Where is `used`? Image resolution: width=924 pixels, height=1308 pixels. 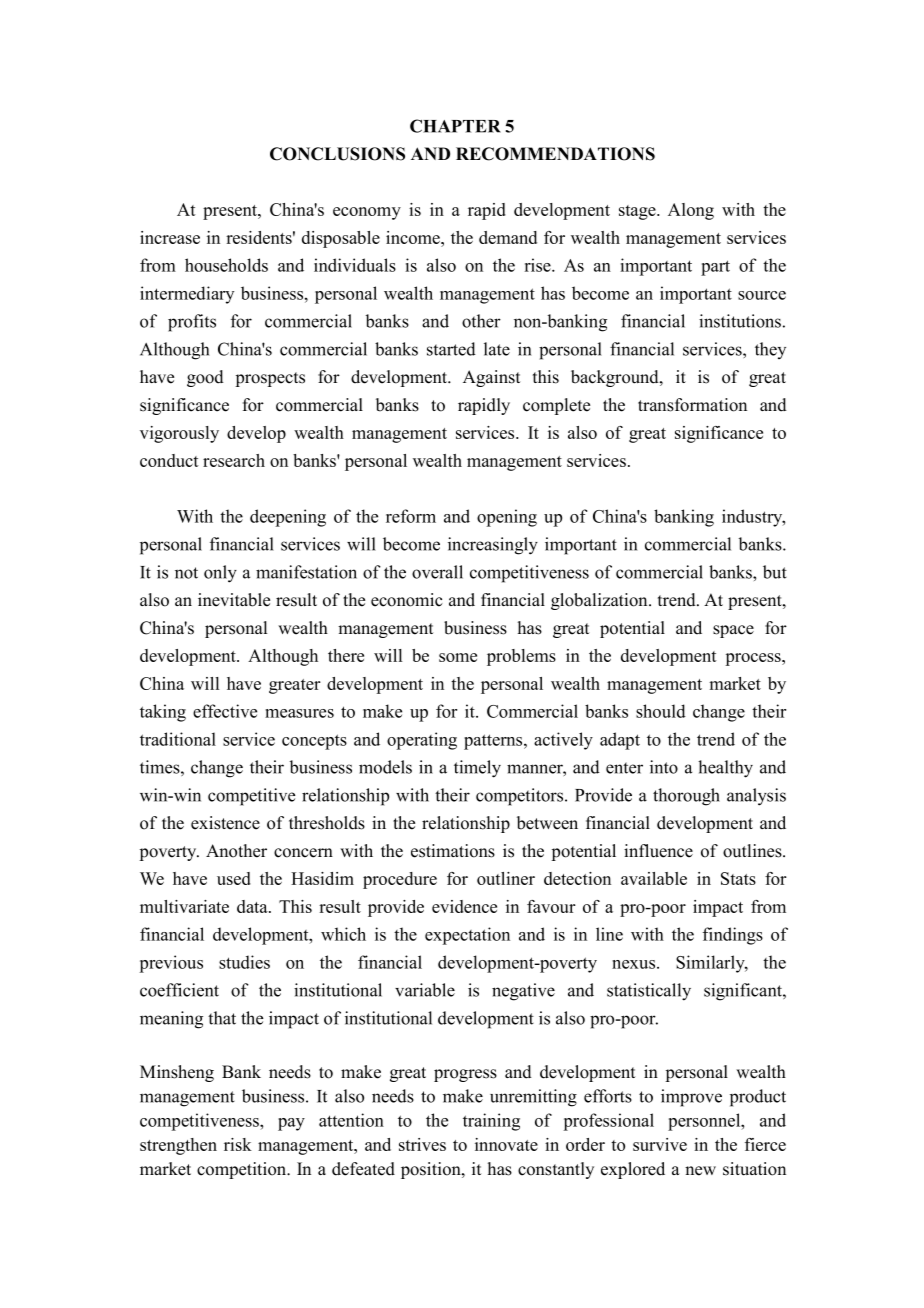 used is located at coordinates (234, 878).
